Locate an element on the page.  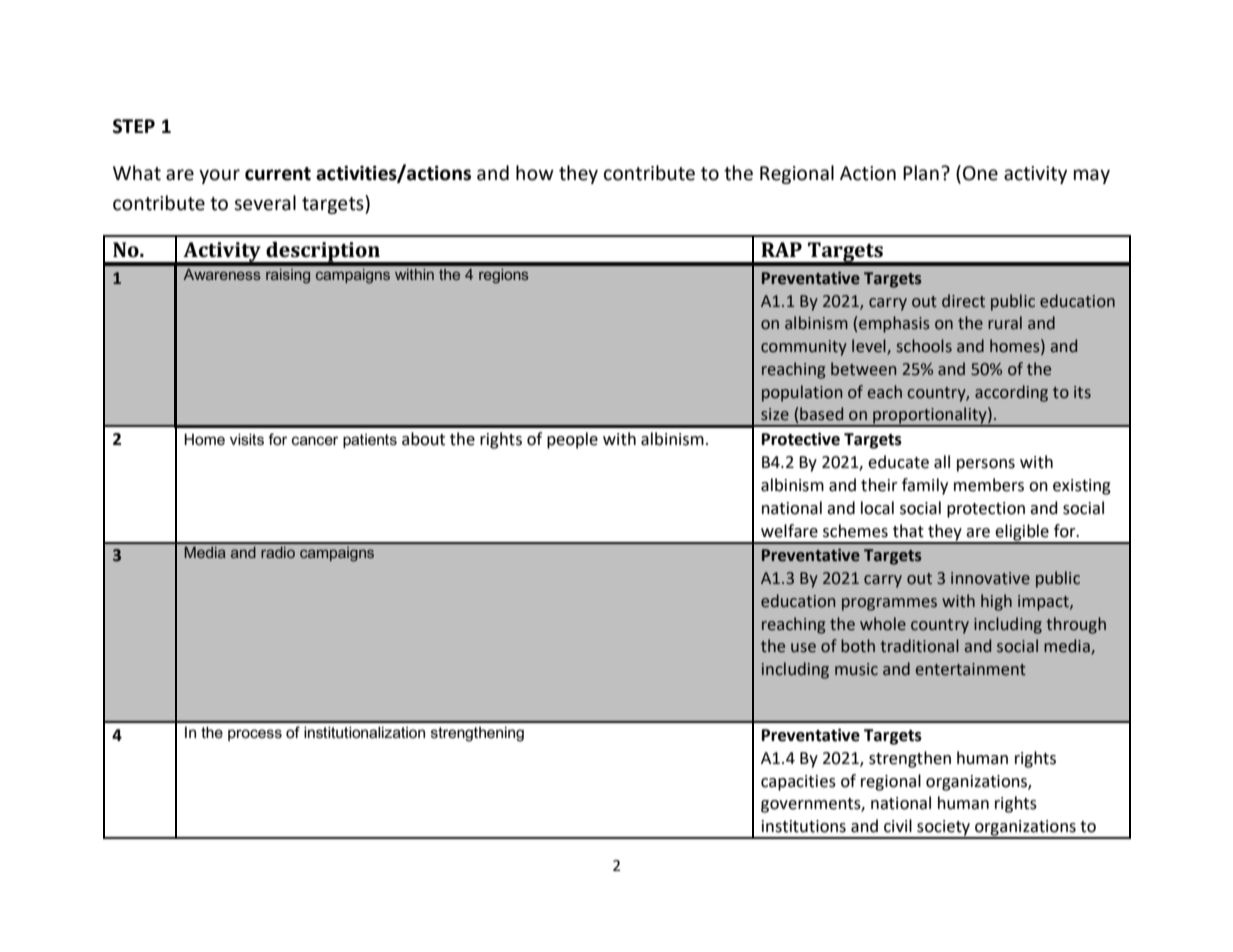
use is located at coordinates (803, 648).
